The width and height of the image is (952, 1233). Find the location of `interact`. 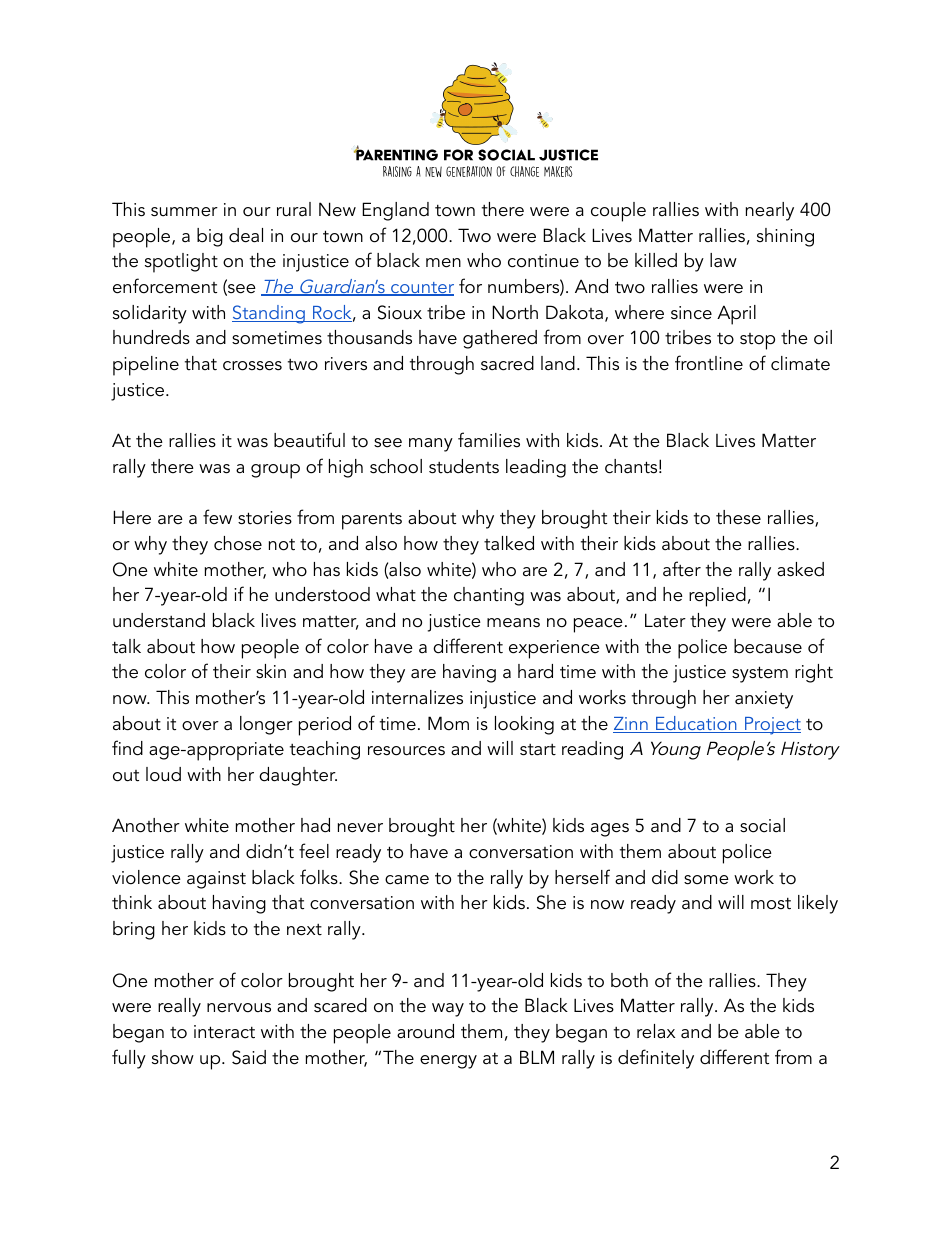

interact is located at coordinates (224, 1032).
